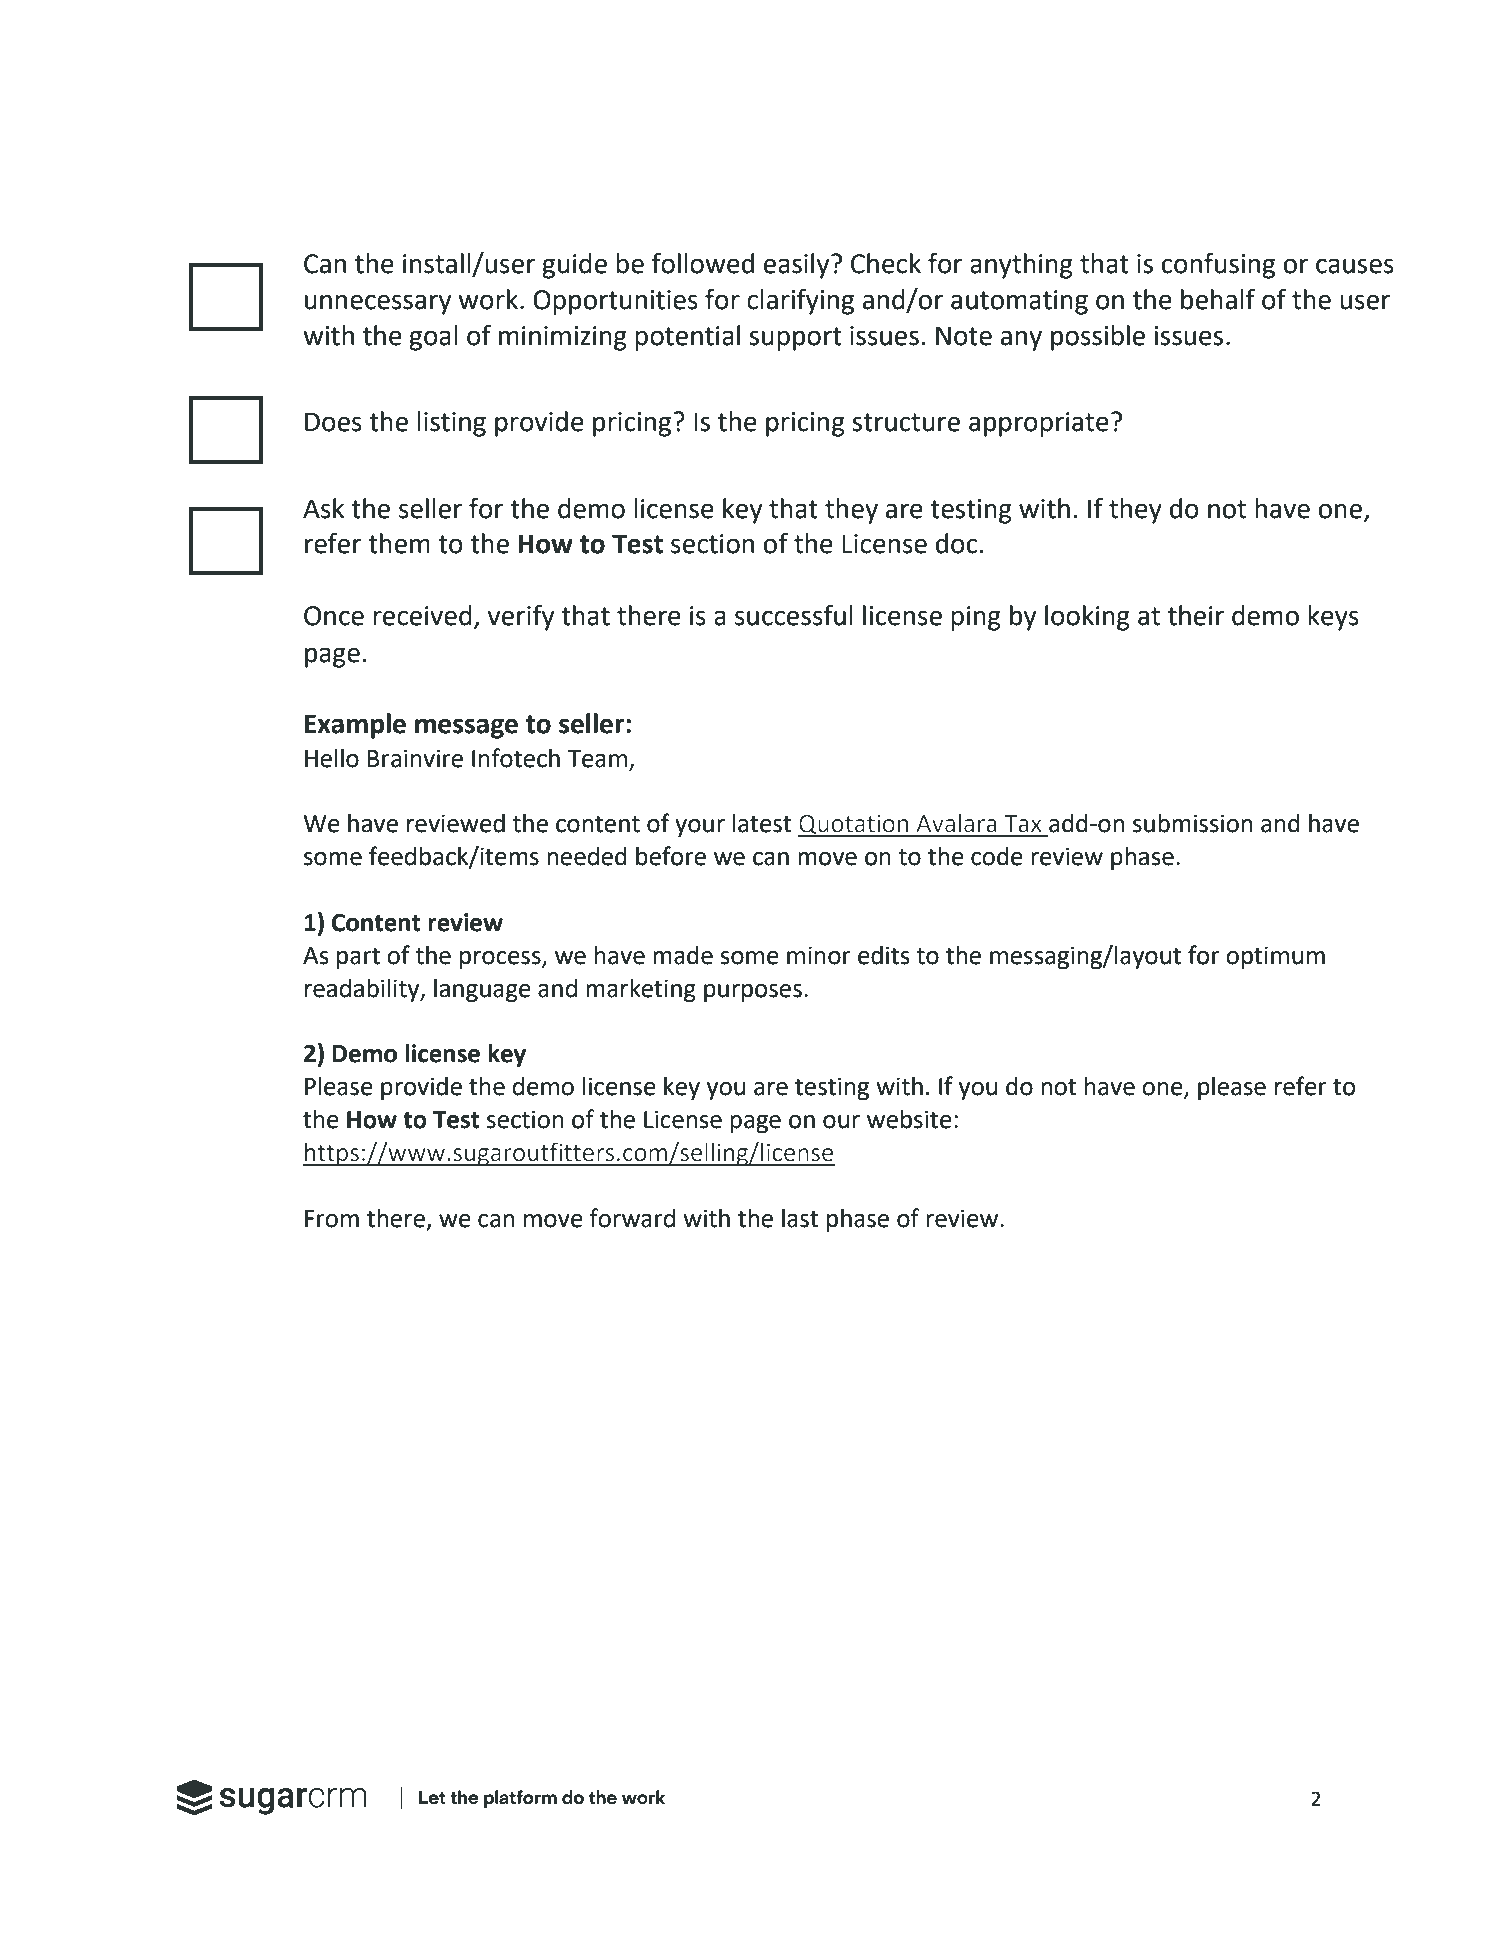  I want to click on minor, so click(819, 955).
